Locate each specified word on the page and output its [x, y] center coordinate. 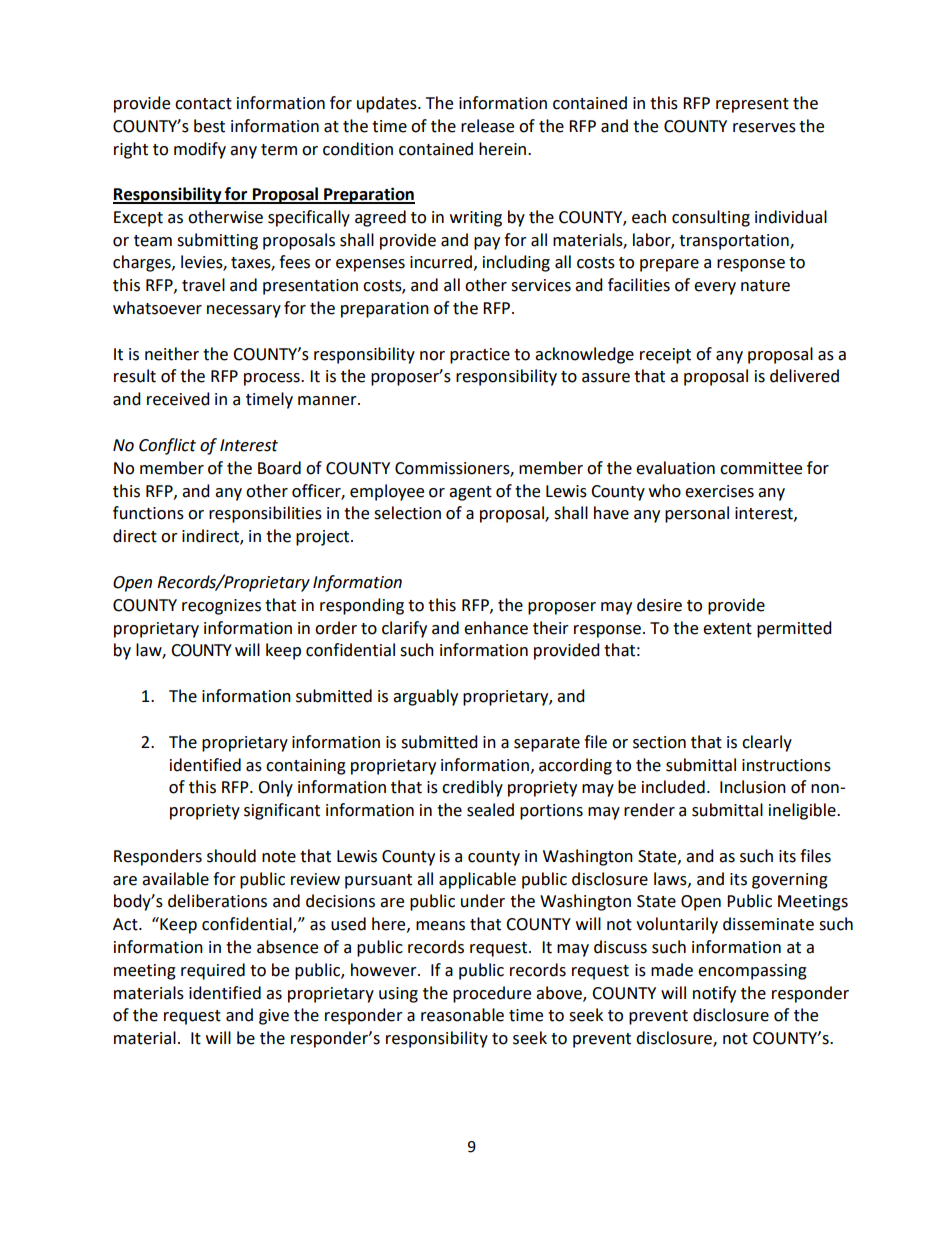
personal [697, 514]
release [487, 126]
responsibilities [265, 514]
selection [407, 513]
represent [752, 105]
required [213, 971]
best [209, 126]
